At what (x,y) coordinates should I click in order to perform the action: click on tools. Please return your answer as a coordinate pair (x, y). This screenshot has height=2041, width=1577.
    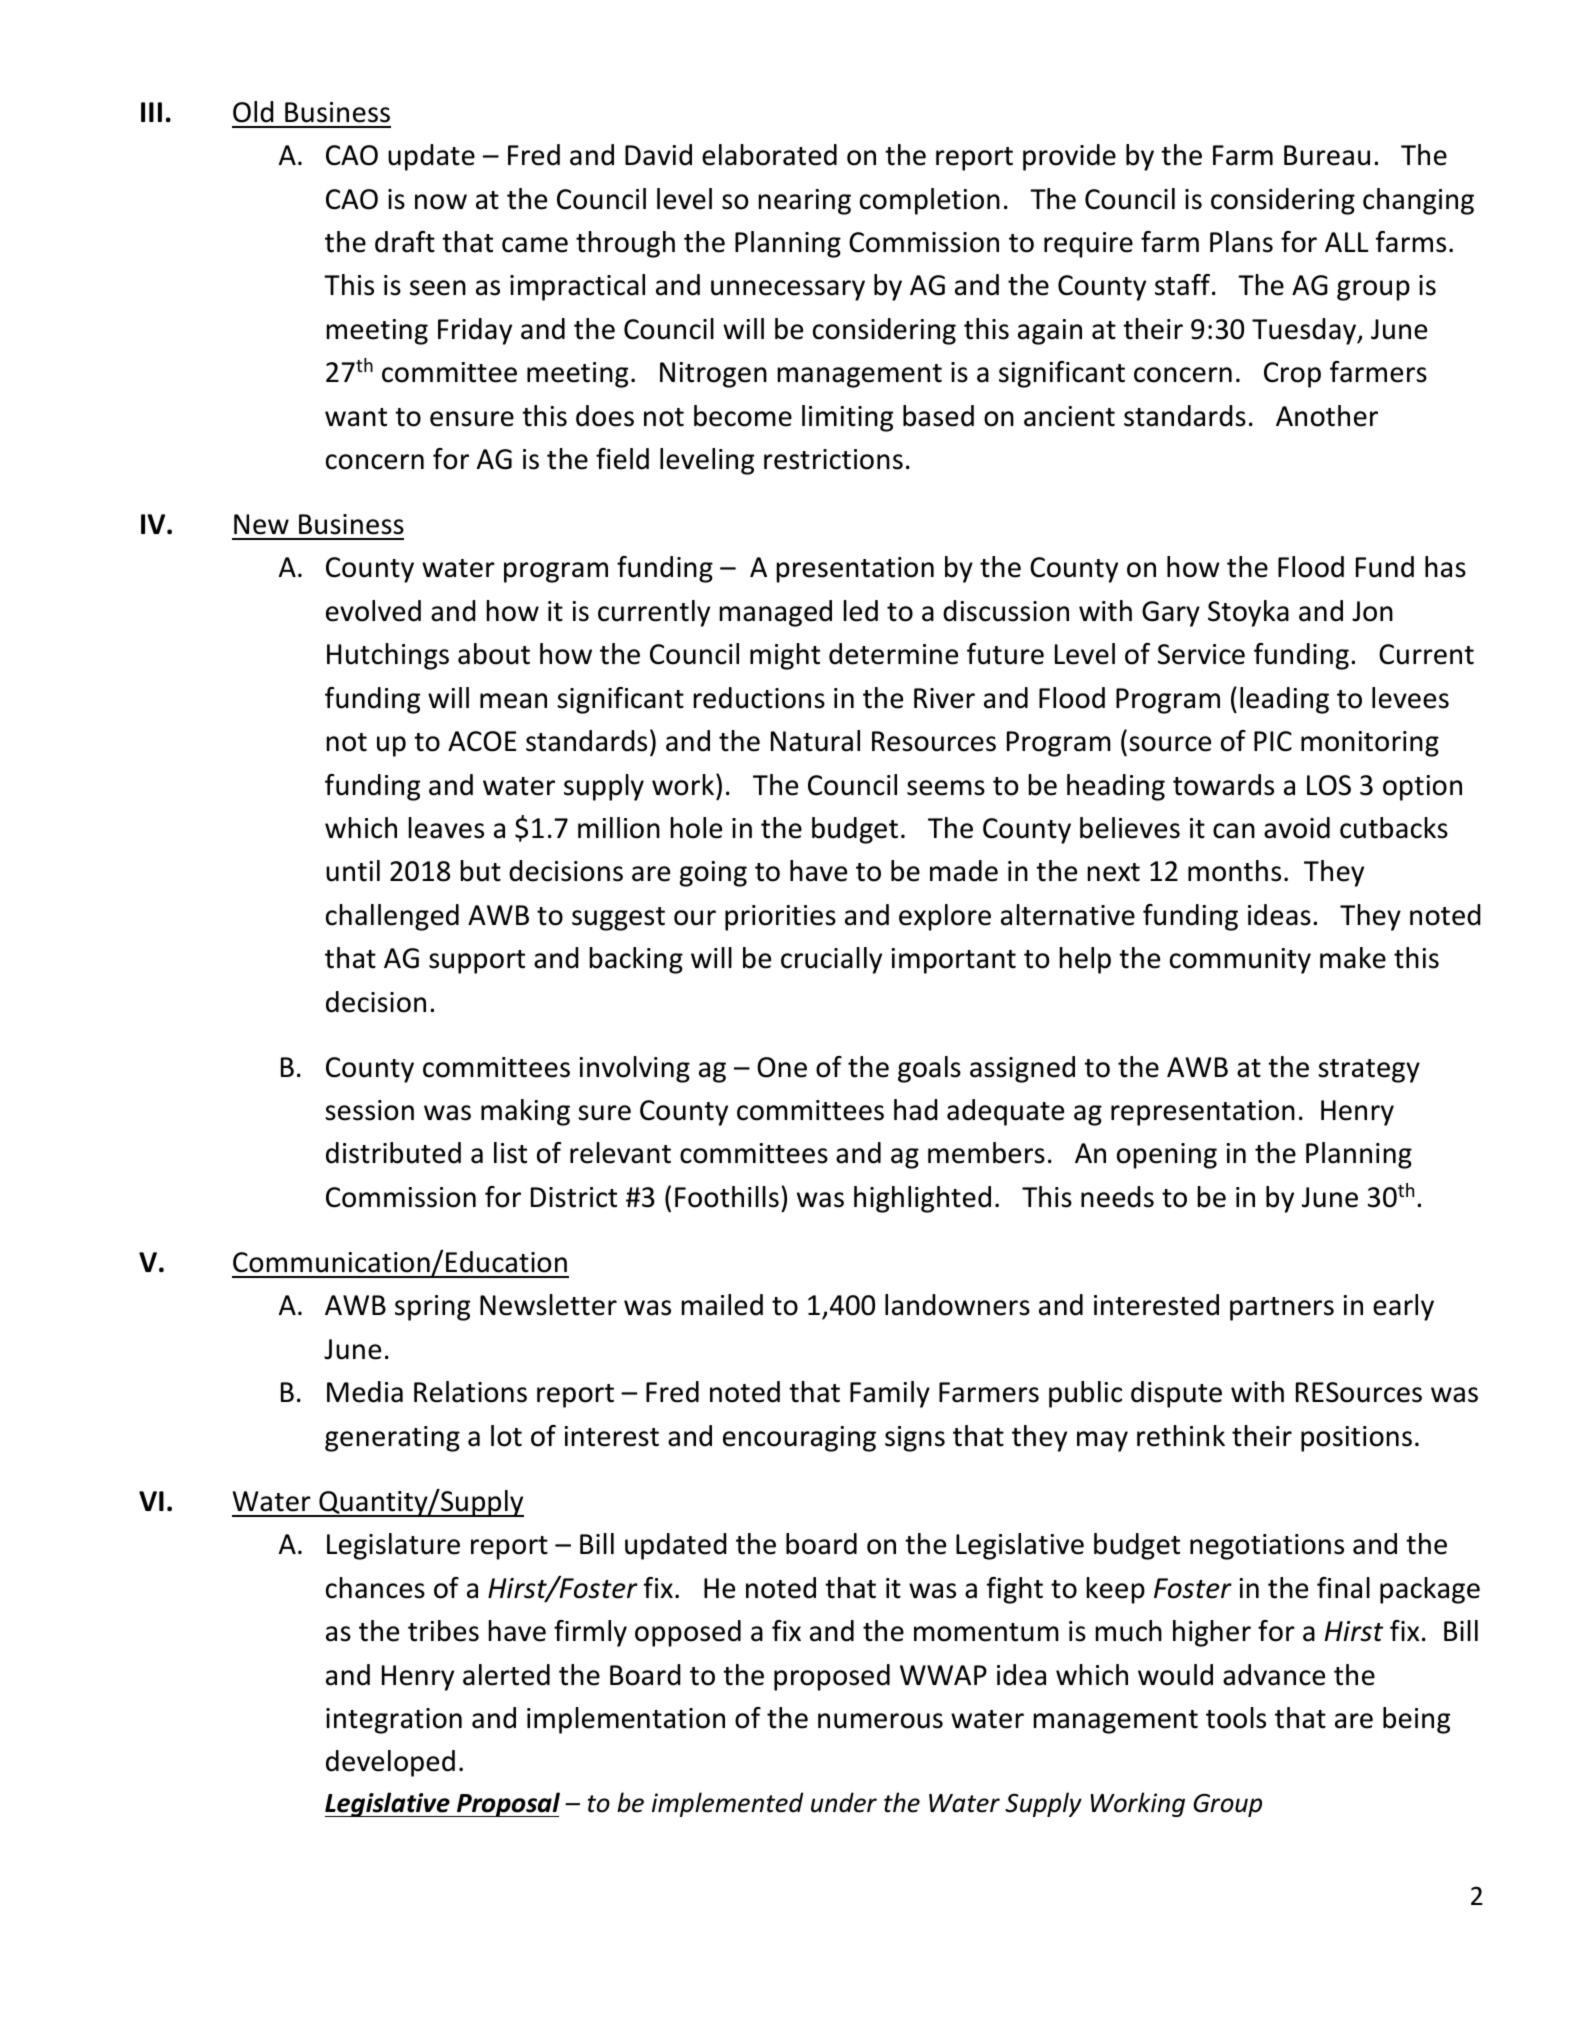
    Looking at the image, I should click on (1236, 1718).
